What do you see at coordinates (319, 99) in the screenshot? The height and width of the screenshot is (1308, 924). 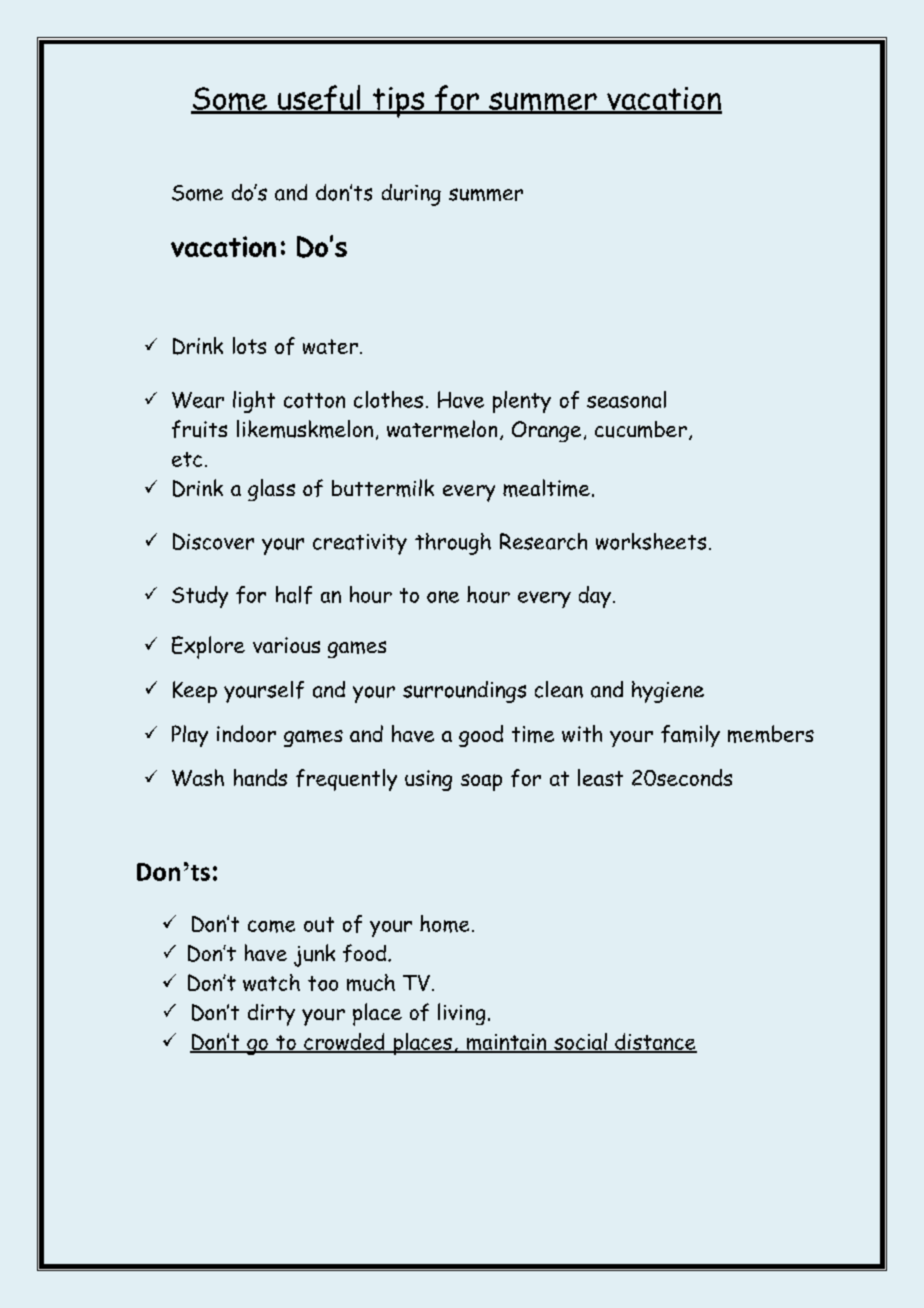 I see `useful` at bounding box center [319, 99].
